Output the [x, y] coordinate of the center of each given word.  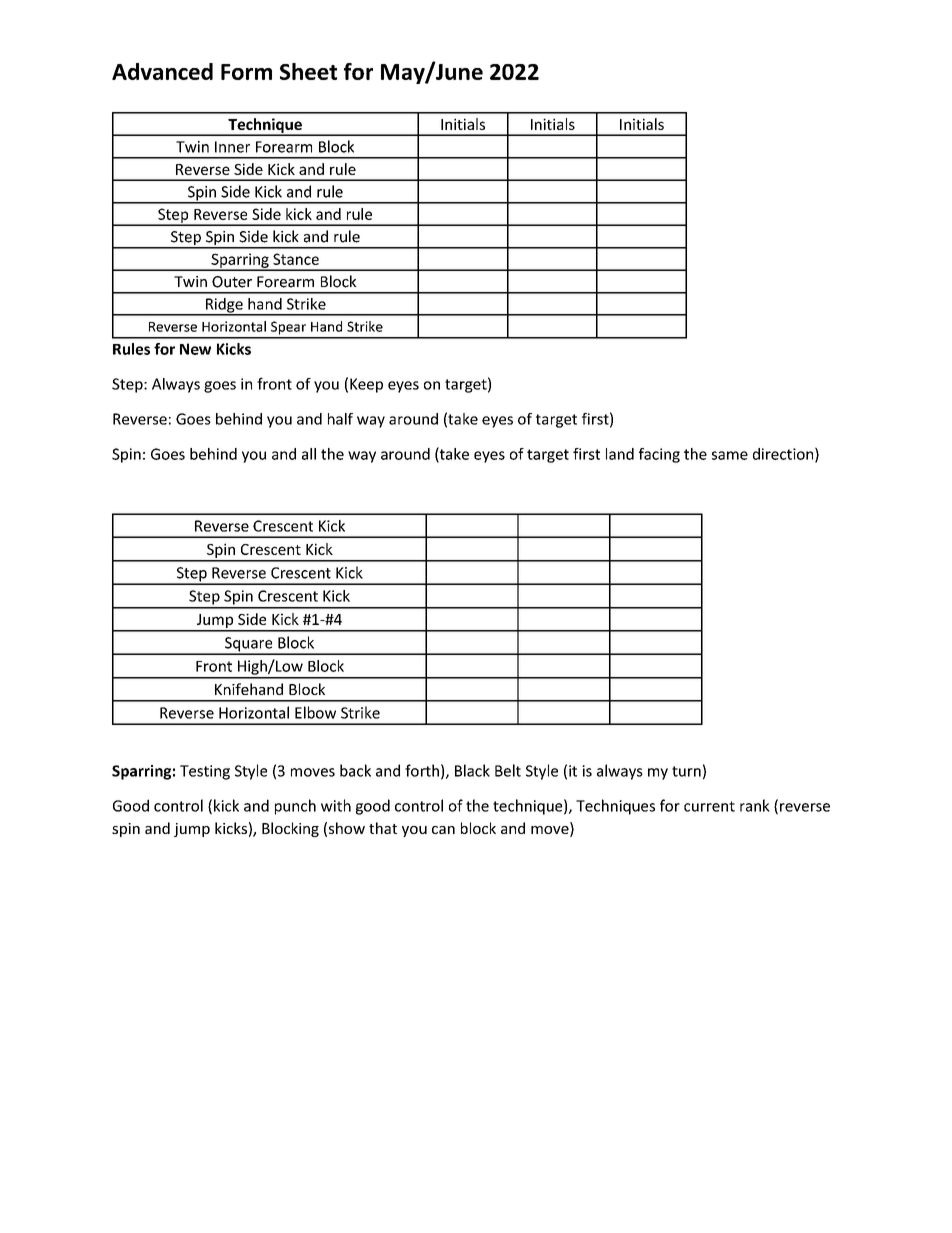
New [195, 349]
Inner [232, 147]
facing [659, 455]
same [730, 455]
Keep [366, 385]
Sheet [308, 71]
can [443, 830]
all [309, 454]
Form [246, 72]
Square [249, 645]
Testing [205, 772]
